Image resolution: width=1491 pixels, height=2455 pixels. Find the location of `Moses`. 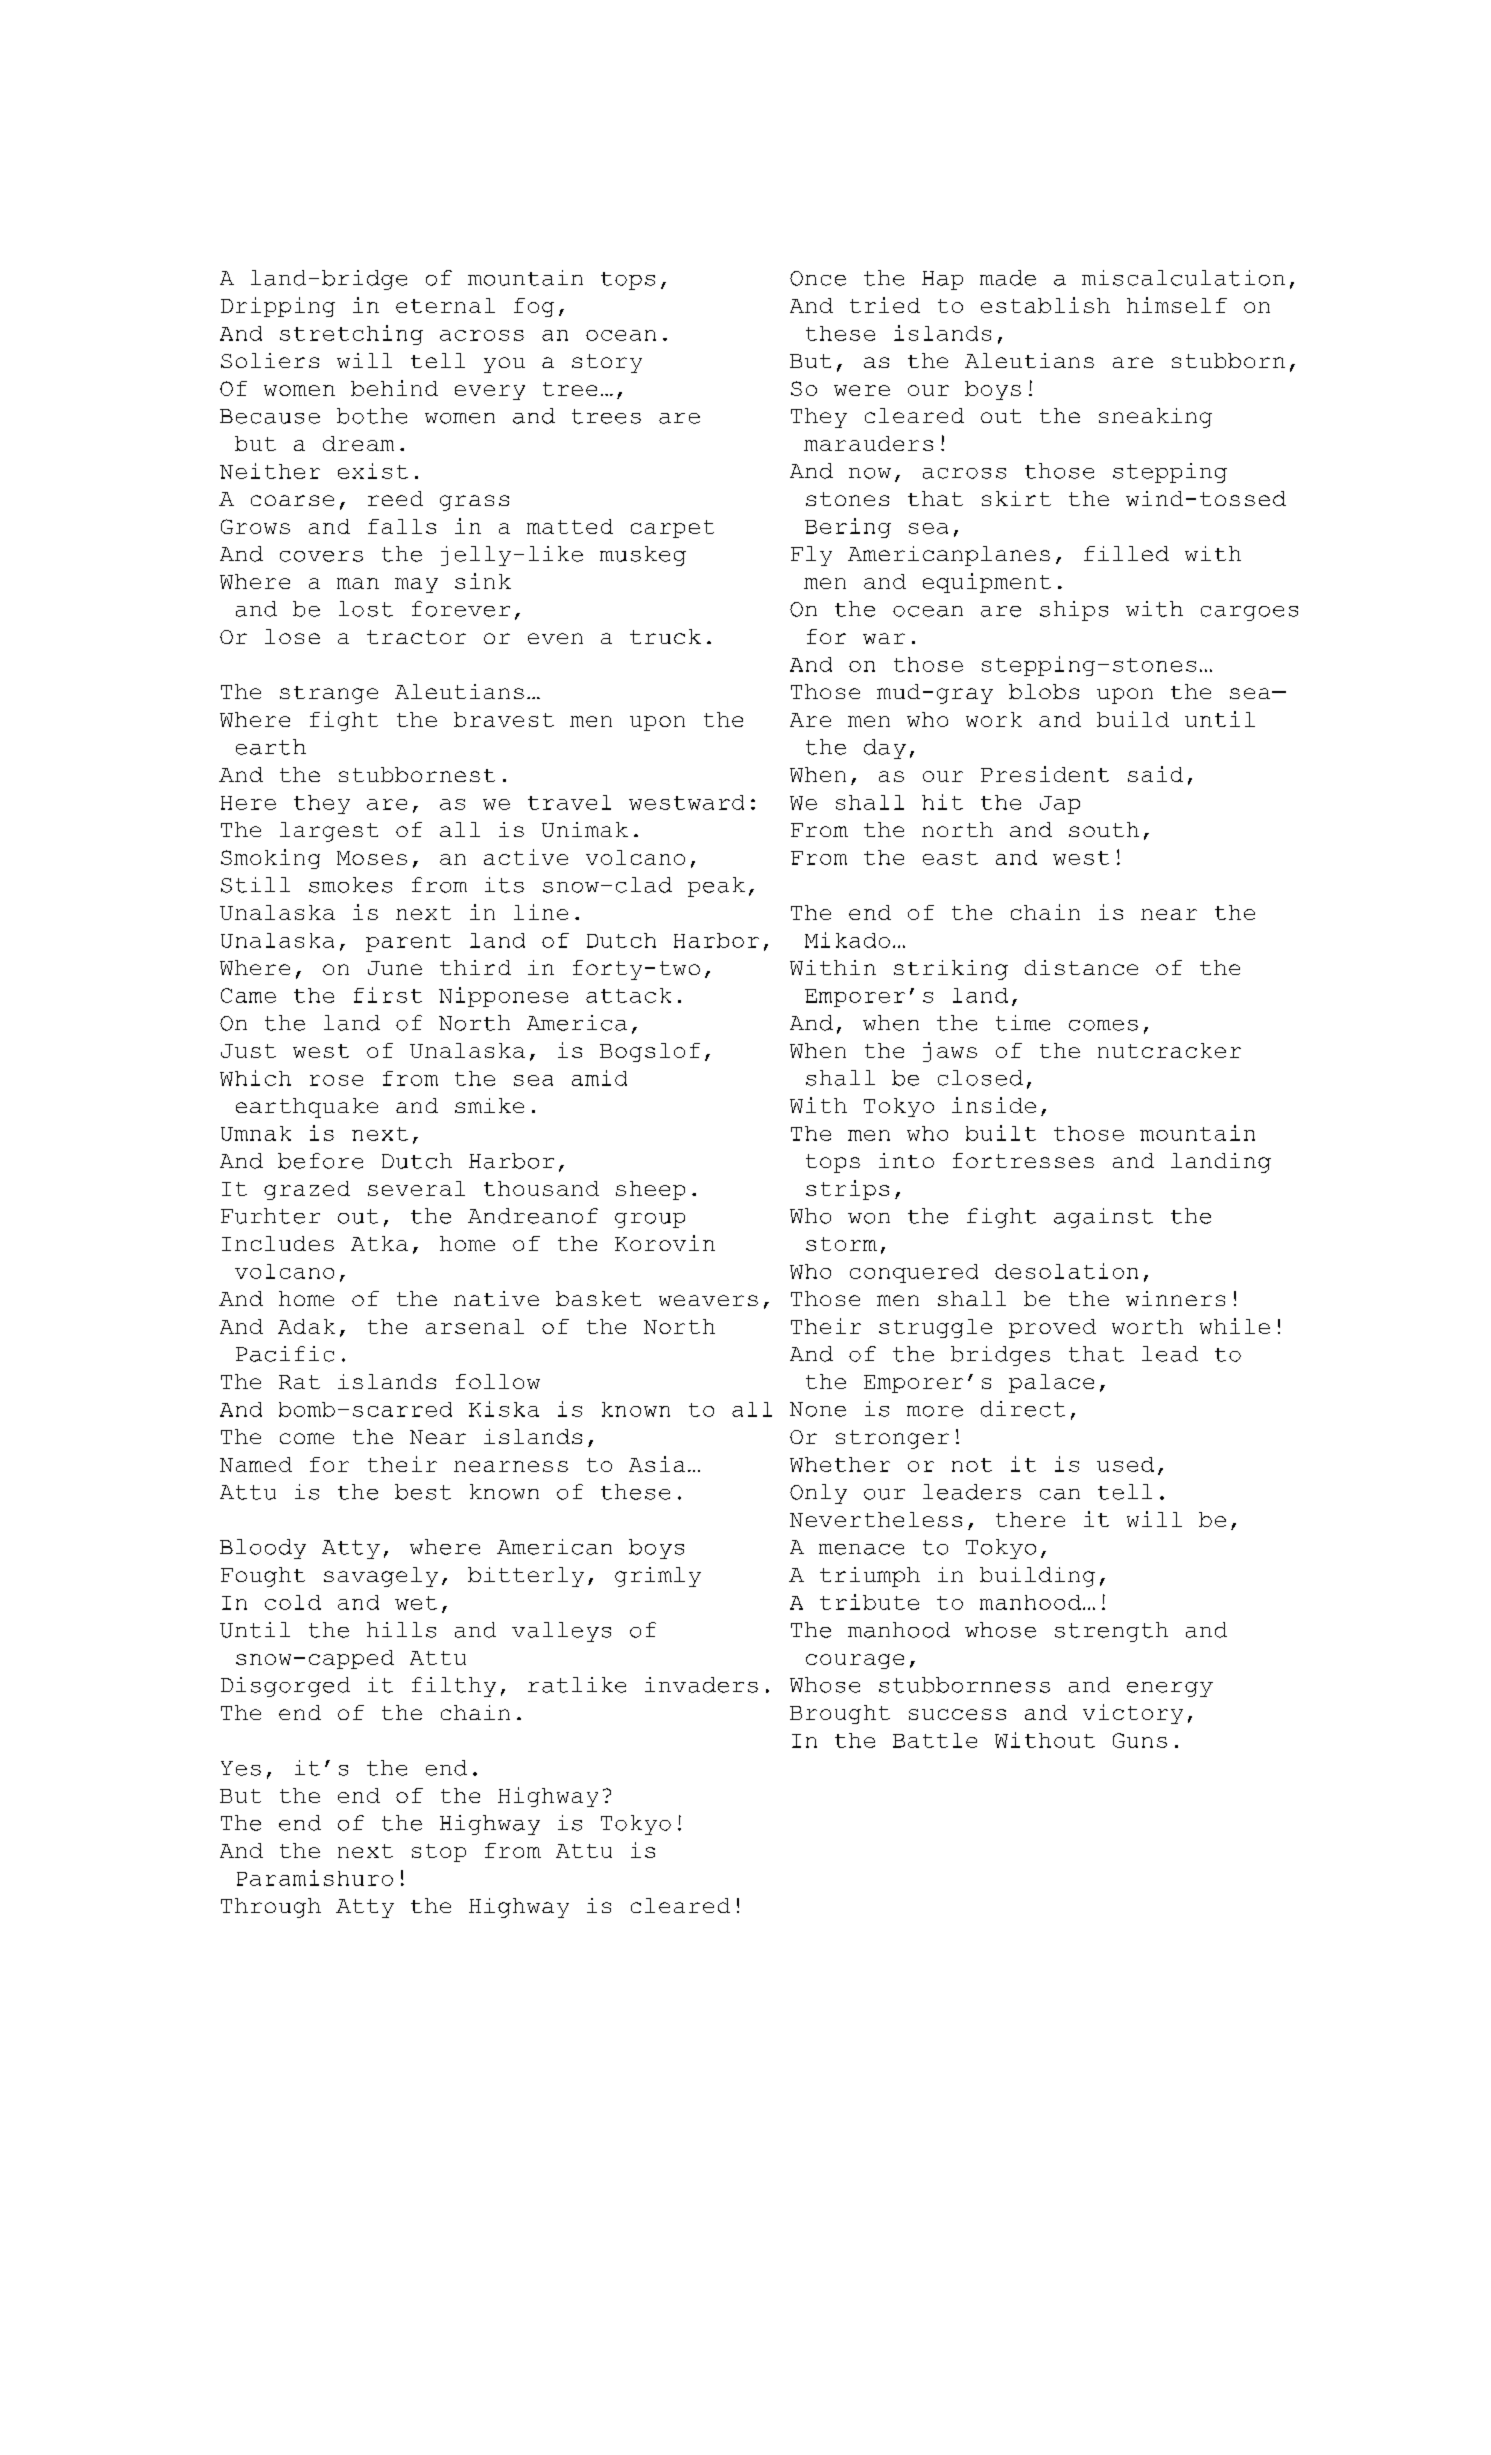

Moses is located at coordinates (372, 858).
